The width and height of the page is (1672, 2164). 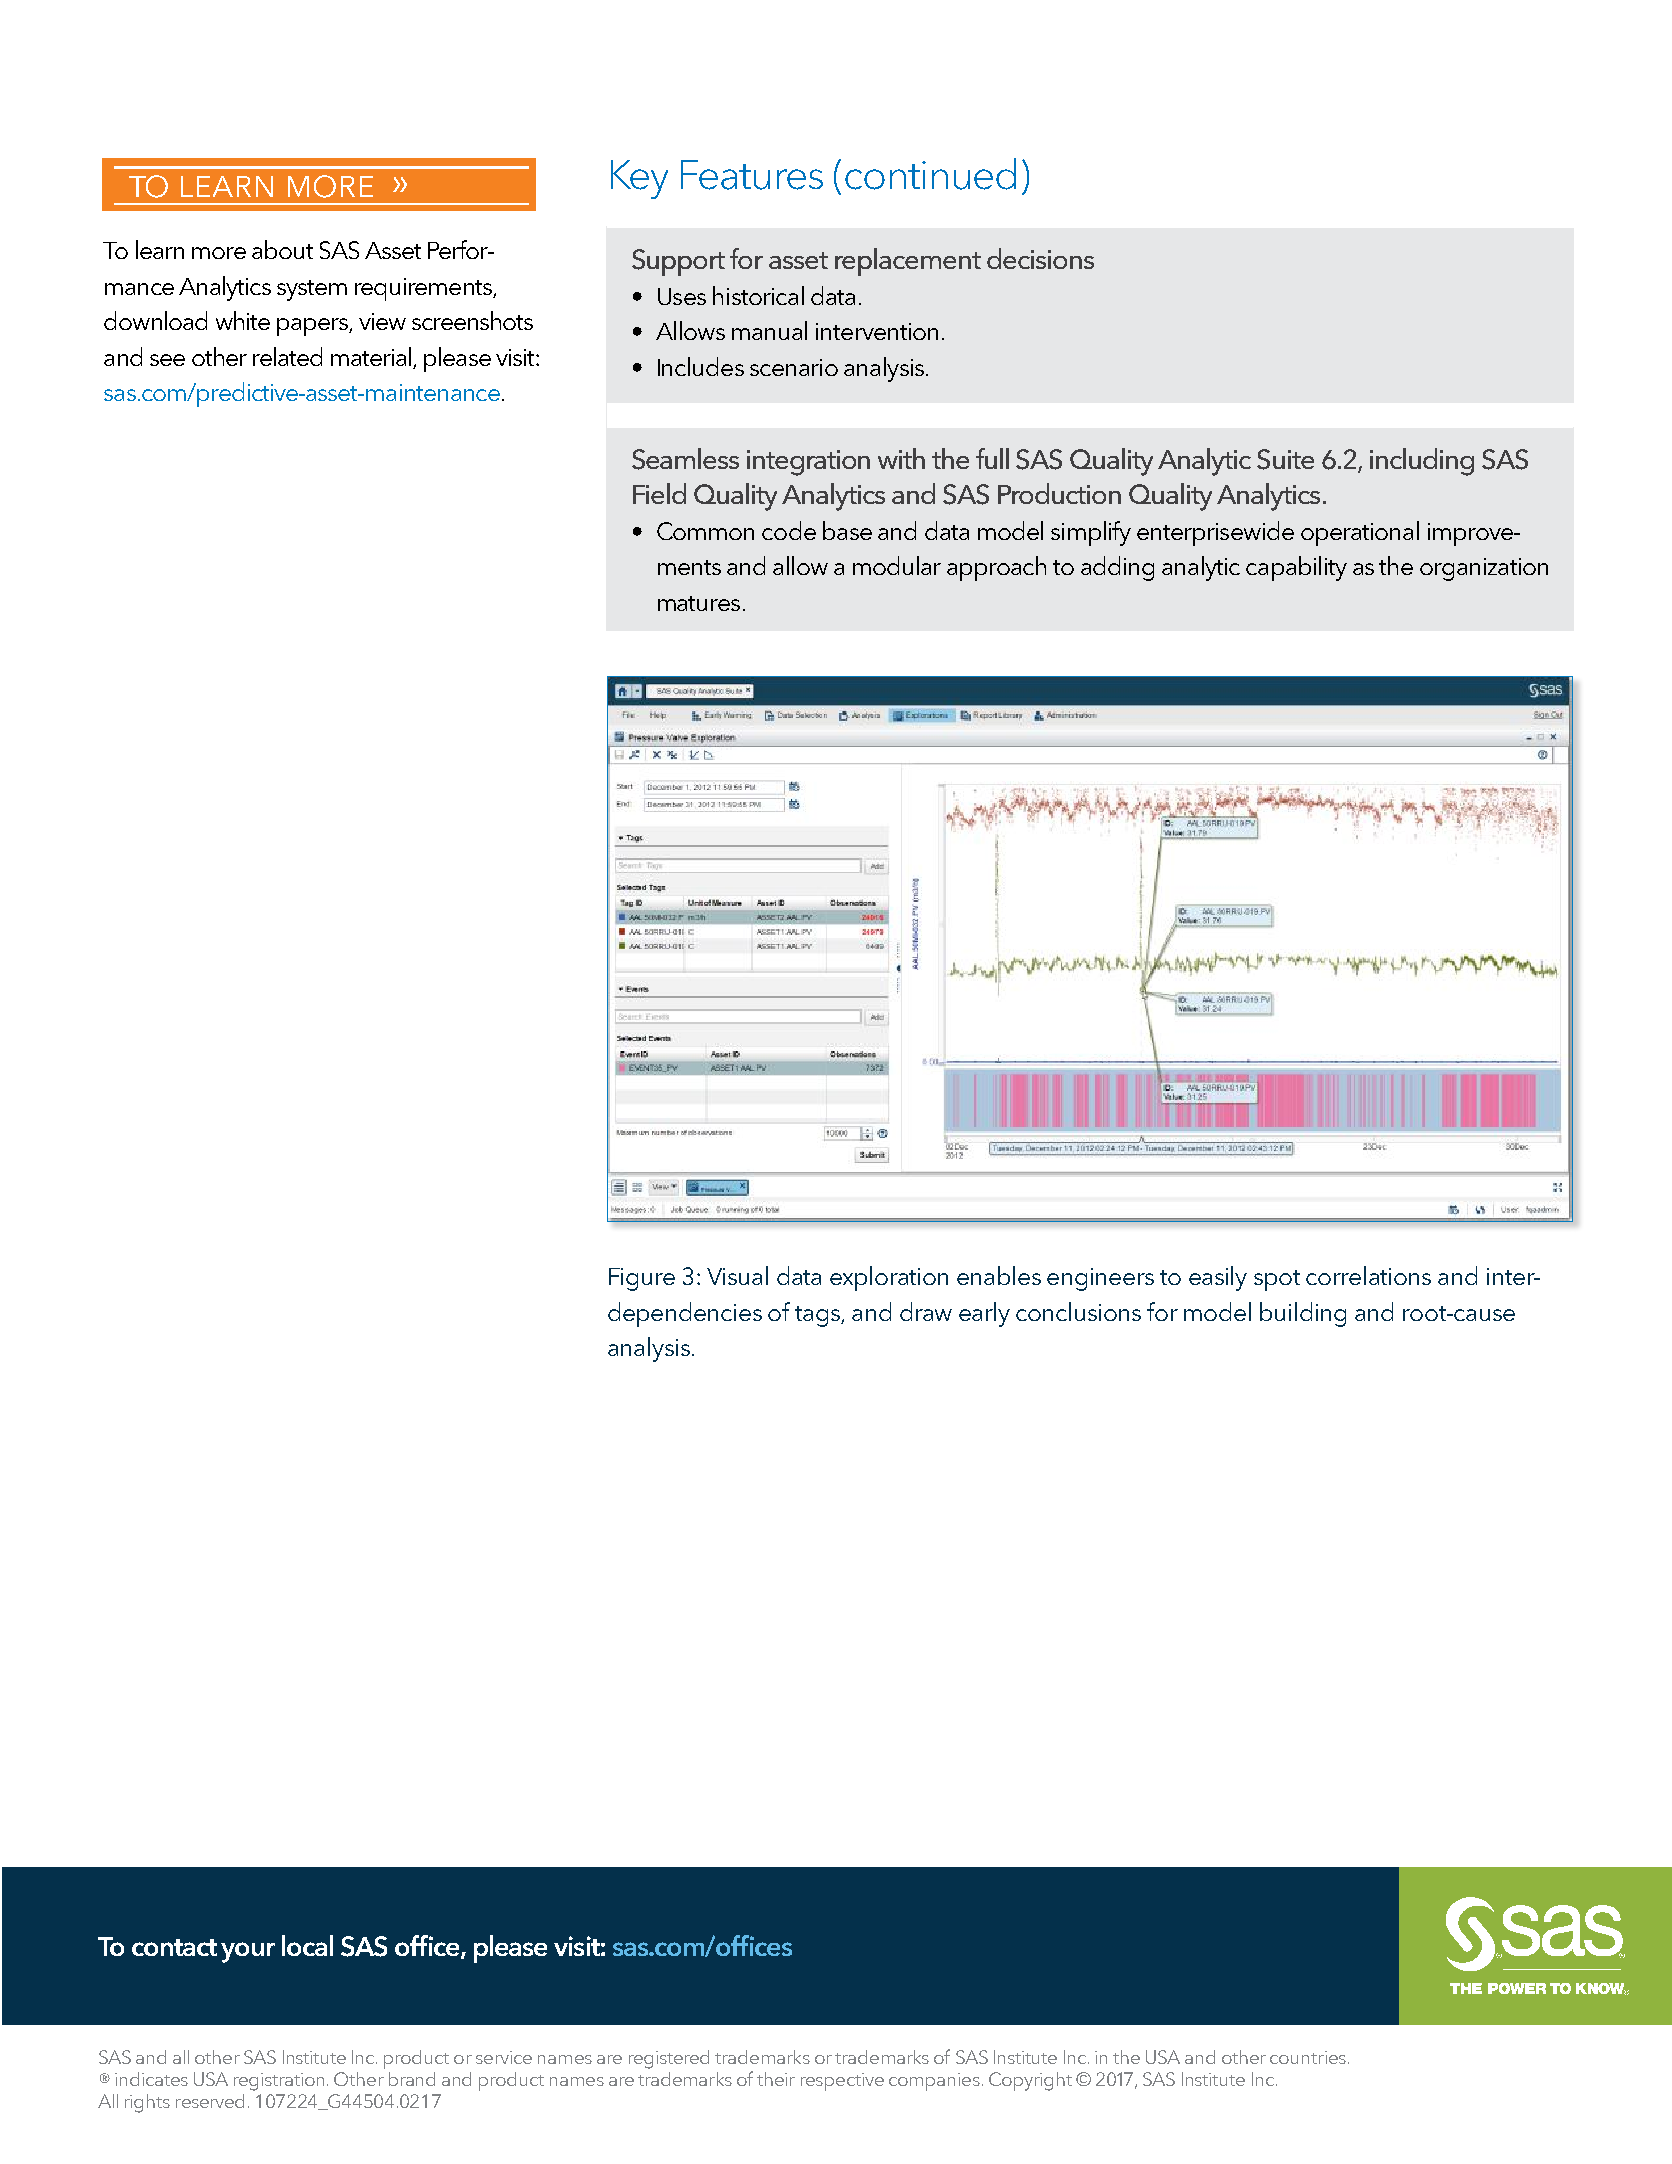 What do you see at coordinates (307, 1945) in the page?
I see `local` at bounding box center [307, 1945].
